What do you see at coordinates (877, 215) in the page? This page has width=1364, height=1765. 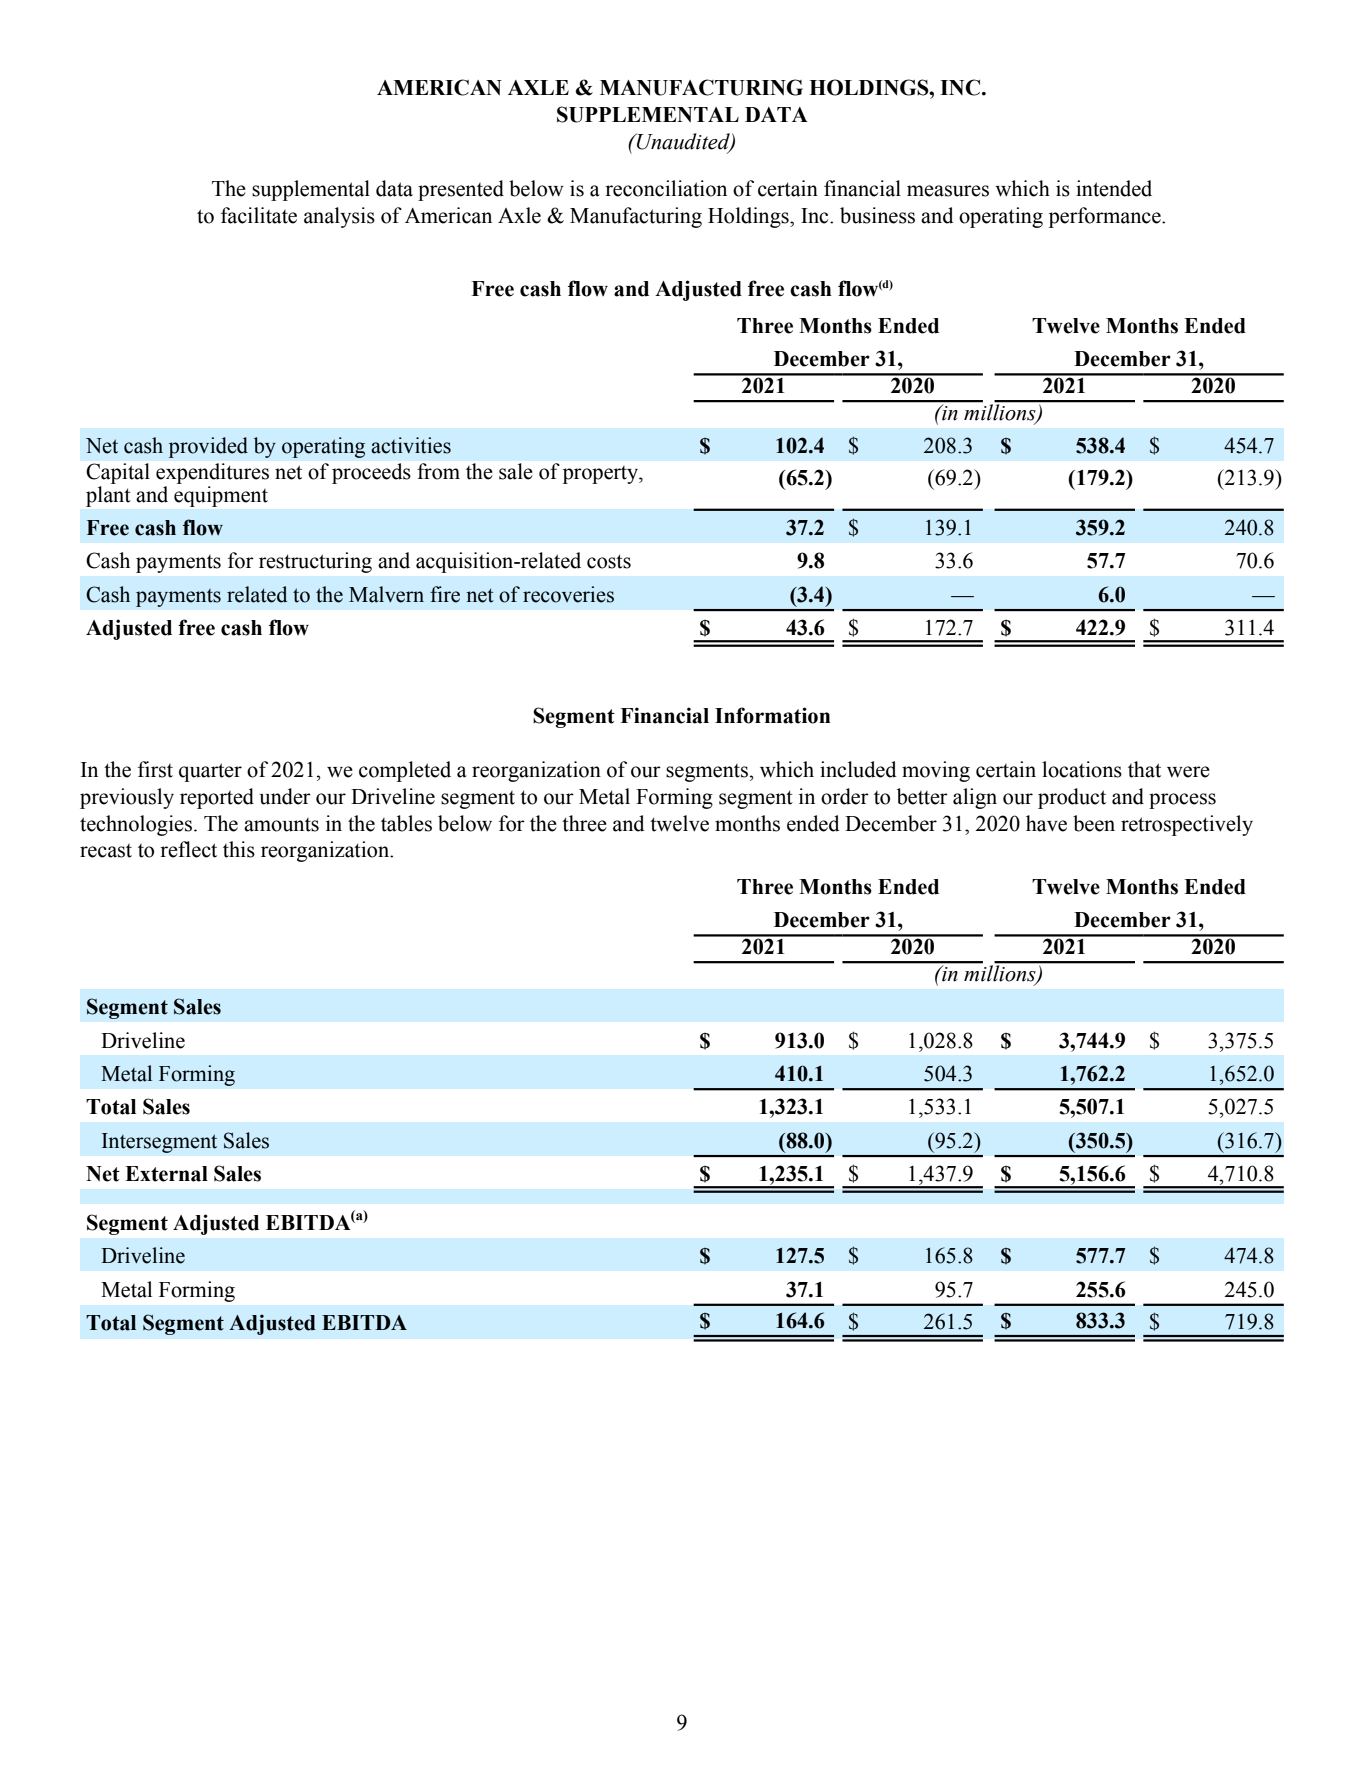 I see `business` at bounding box center [877, 215].
